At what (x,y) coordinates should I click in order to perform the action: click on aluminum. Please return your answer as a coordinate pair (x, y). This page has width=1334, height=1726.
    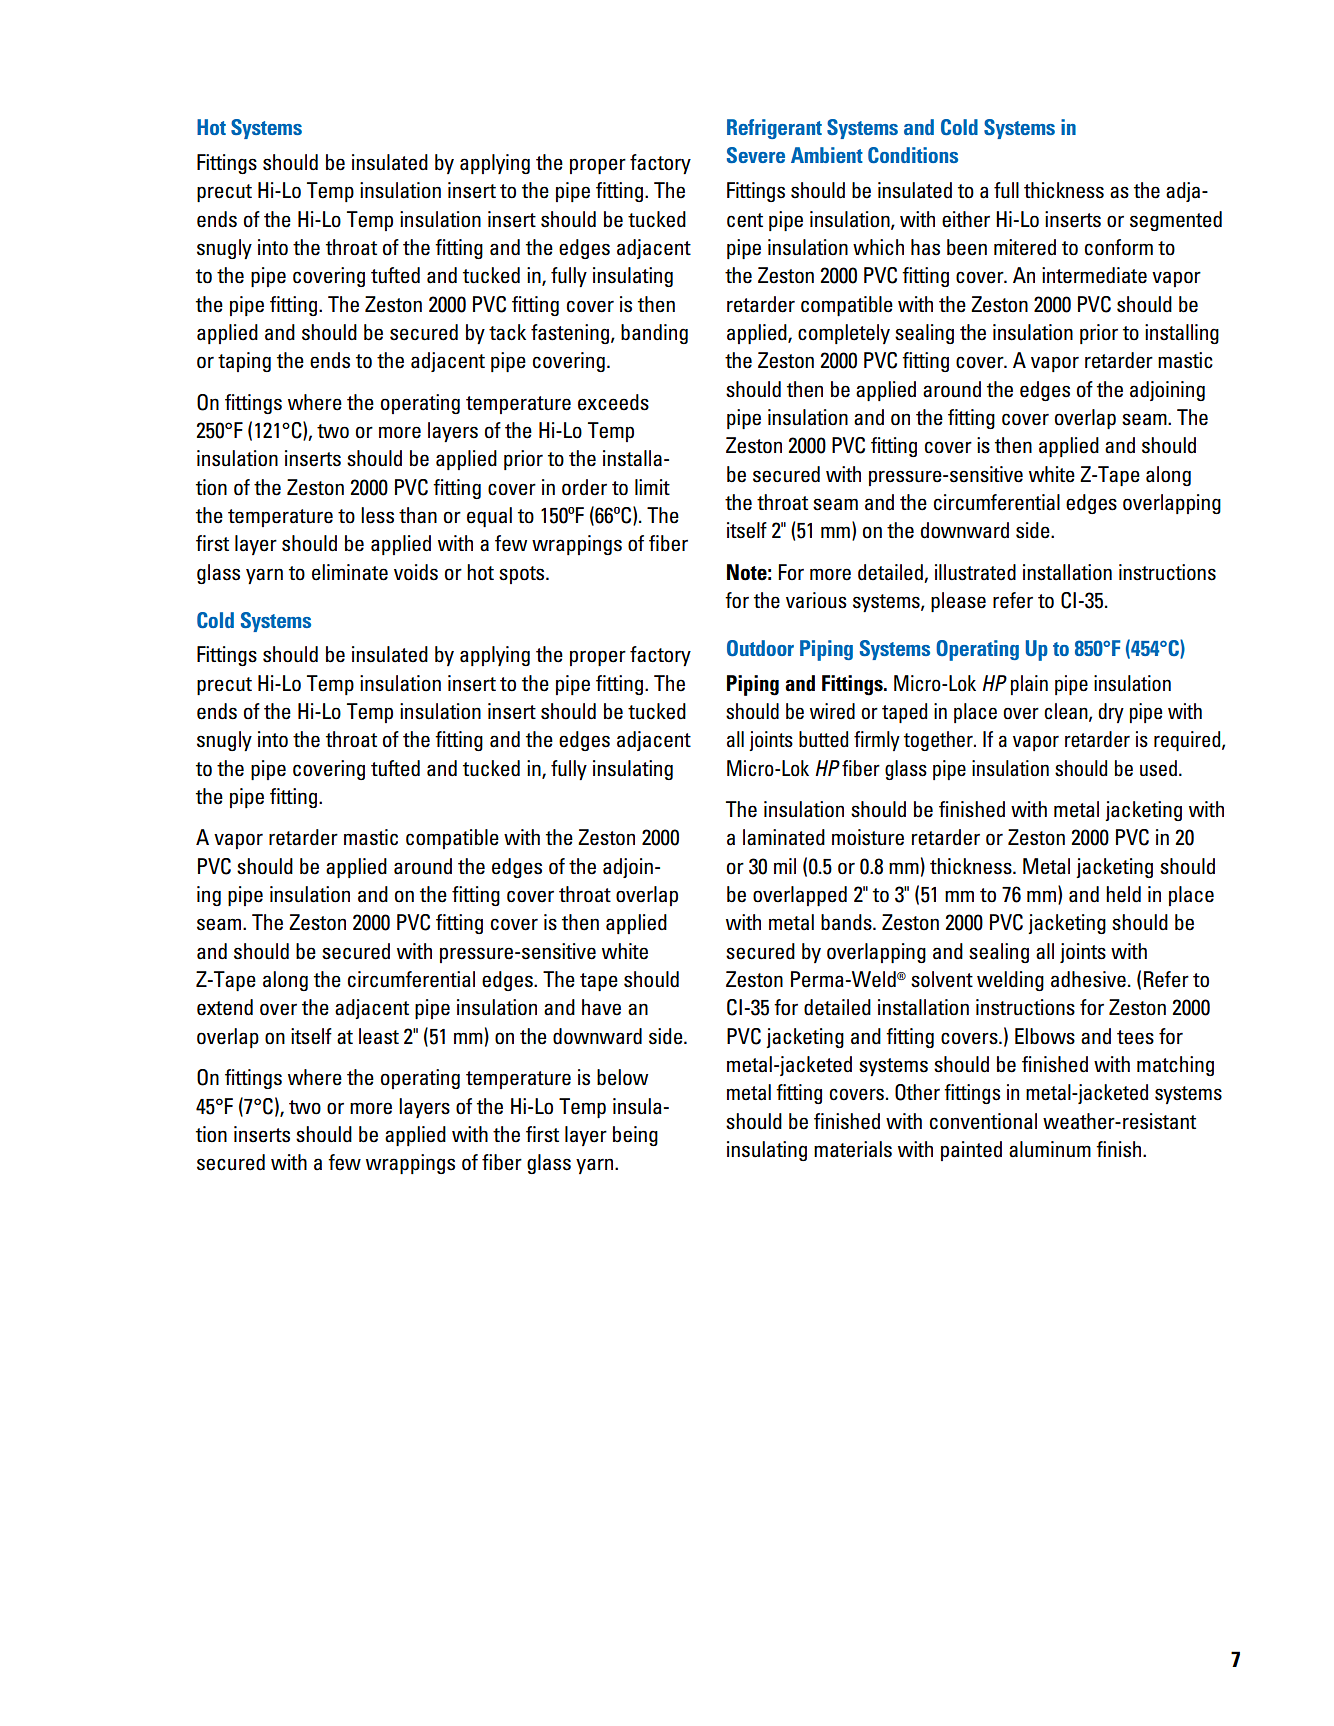
    Looking at the image, I should click on (1050, 1149).
